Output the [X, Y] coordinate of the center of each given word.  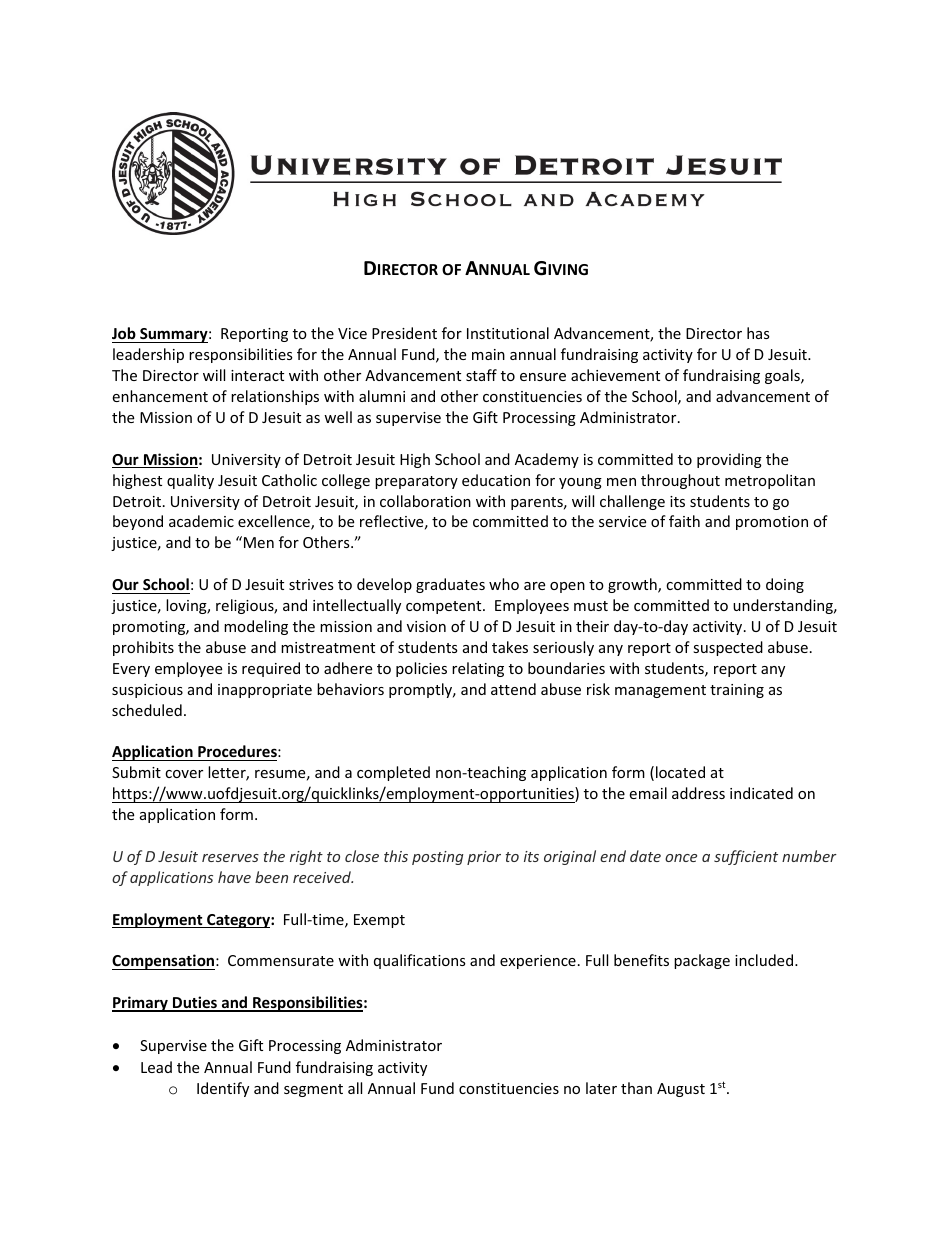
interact [257, 375]
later [601, 1088]
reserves [230, 858]
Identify [223, 1089]
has [758, 333]
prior [484, 858]
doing [785, 585]
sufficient [746, 857]
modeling [256, 627]
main [488, 354]
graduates [450, 585]
